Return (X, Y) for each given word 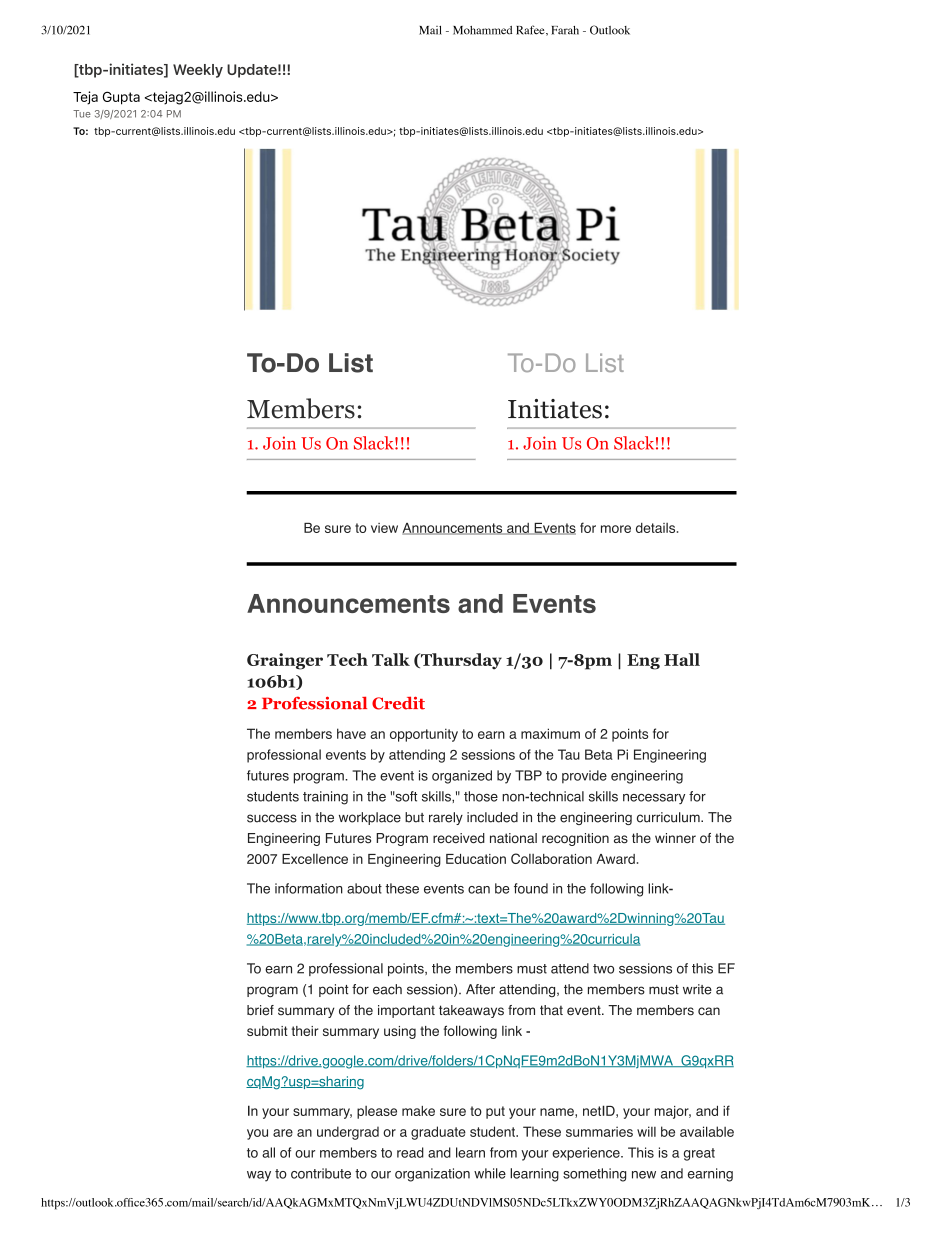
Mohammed (482, 30)
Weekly (198, 71)
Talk (391, 659)
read (410, 1152)
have (351, 733)
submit (267, 1031)
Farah (565, 30)
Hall (682, 659)
